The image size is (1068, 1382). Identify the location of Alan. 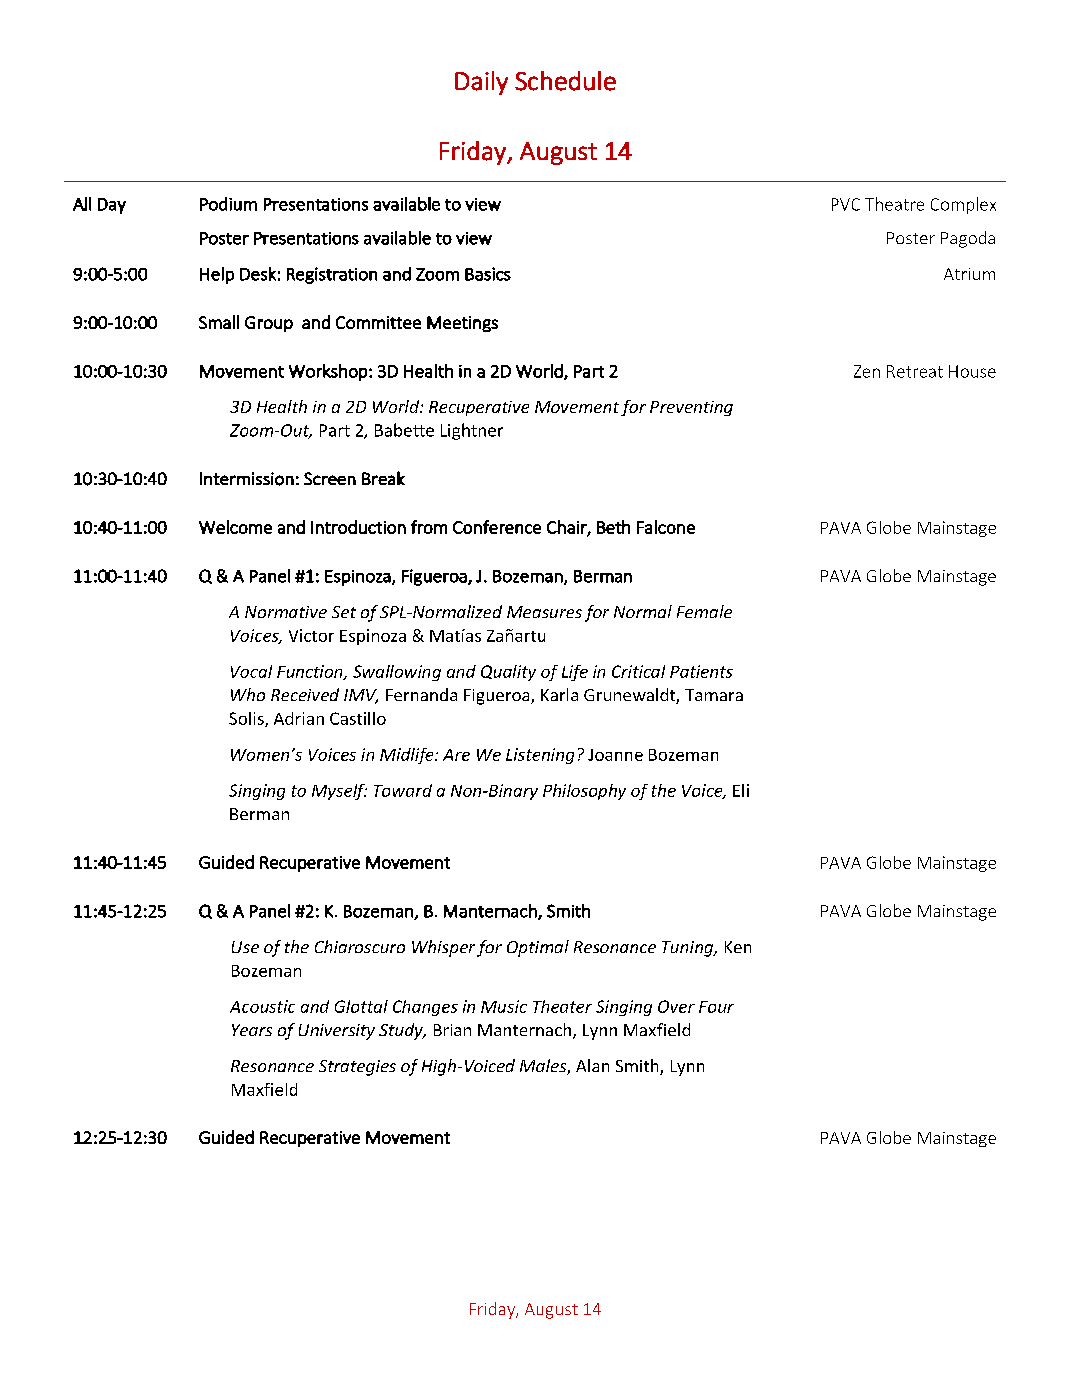
(592, 1065).
